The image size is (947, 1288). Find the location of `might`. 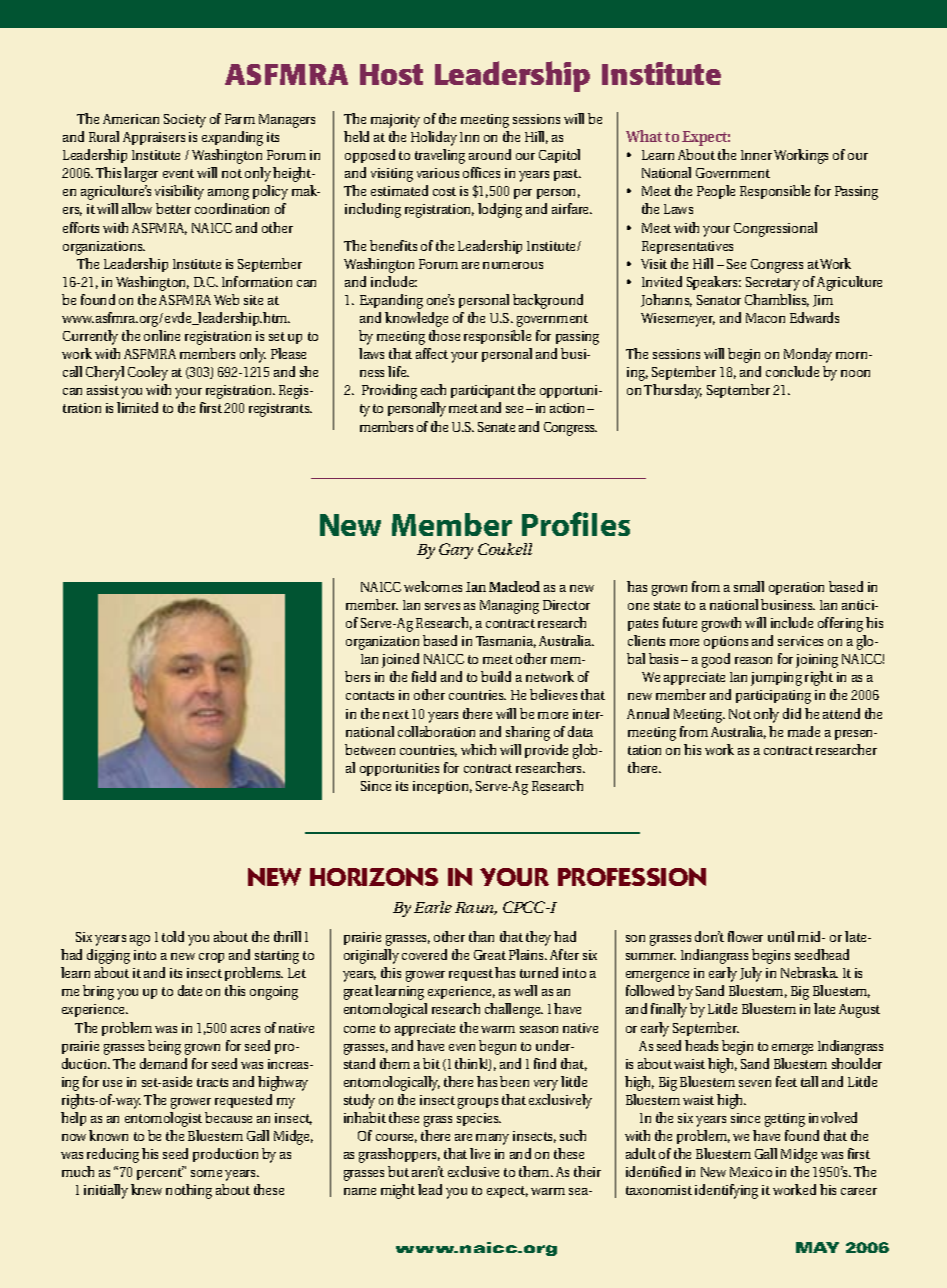

might is located at coordinates (398, 1191).
